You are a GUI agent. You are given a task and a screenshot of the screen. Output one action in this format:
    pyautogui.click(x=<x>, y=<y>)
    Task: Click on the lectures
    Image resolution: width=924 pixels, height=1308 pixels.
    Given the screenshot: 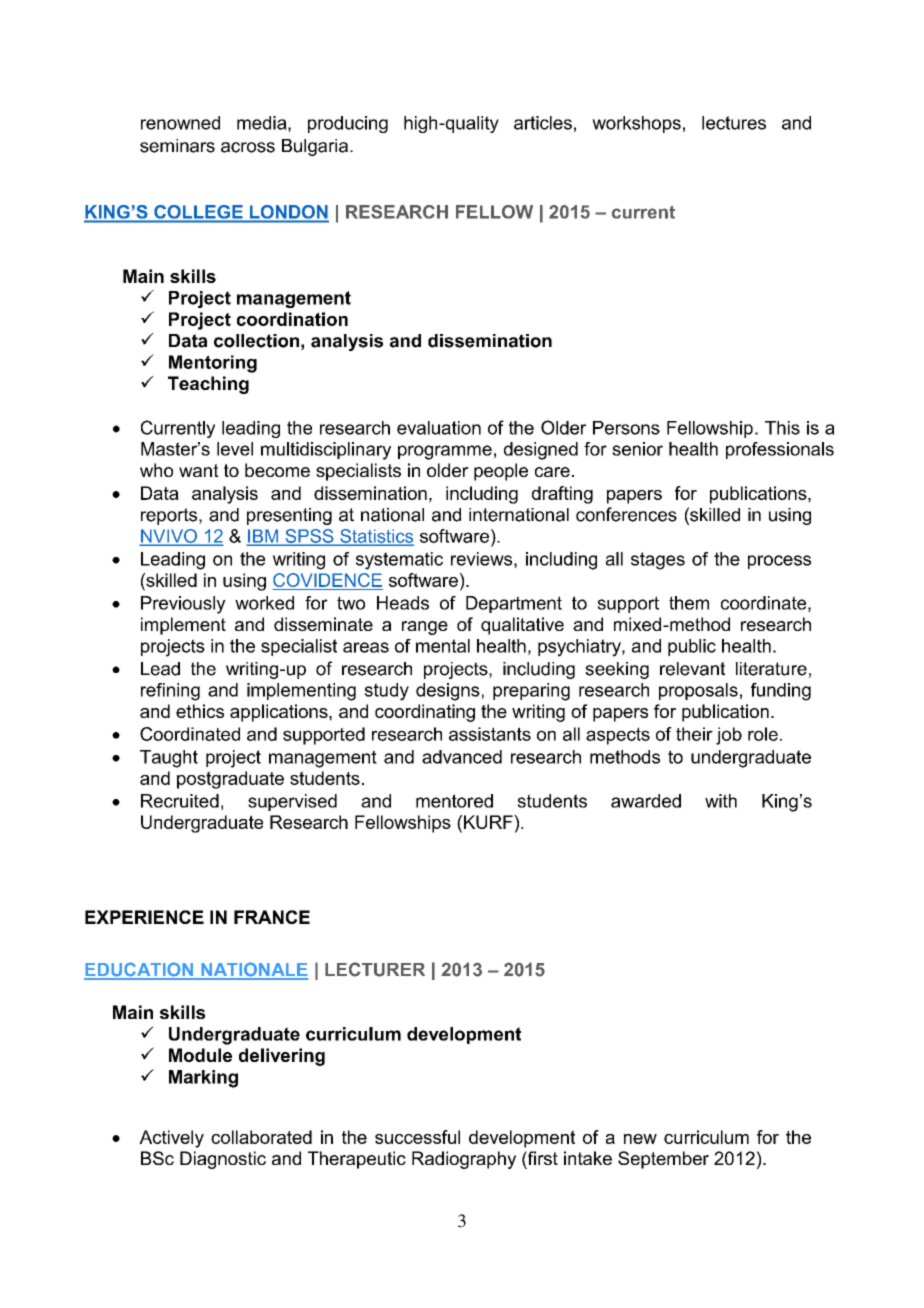 What is the action you would take?
    pyautogui.click(x=734, y=123)
